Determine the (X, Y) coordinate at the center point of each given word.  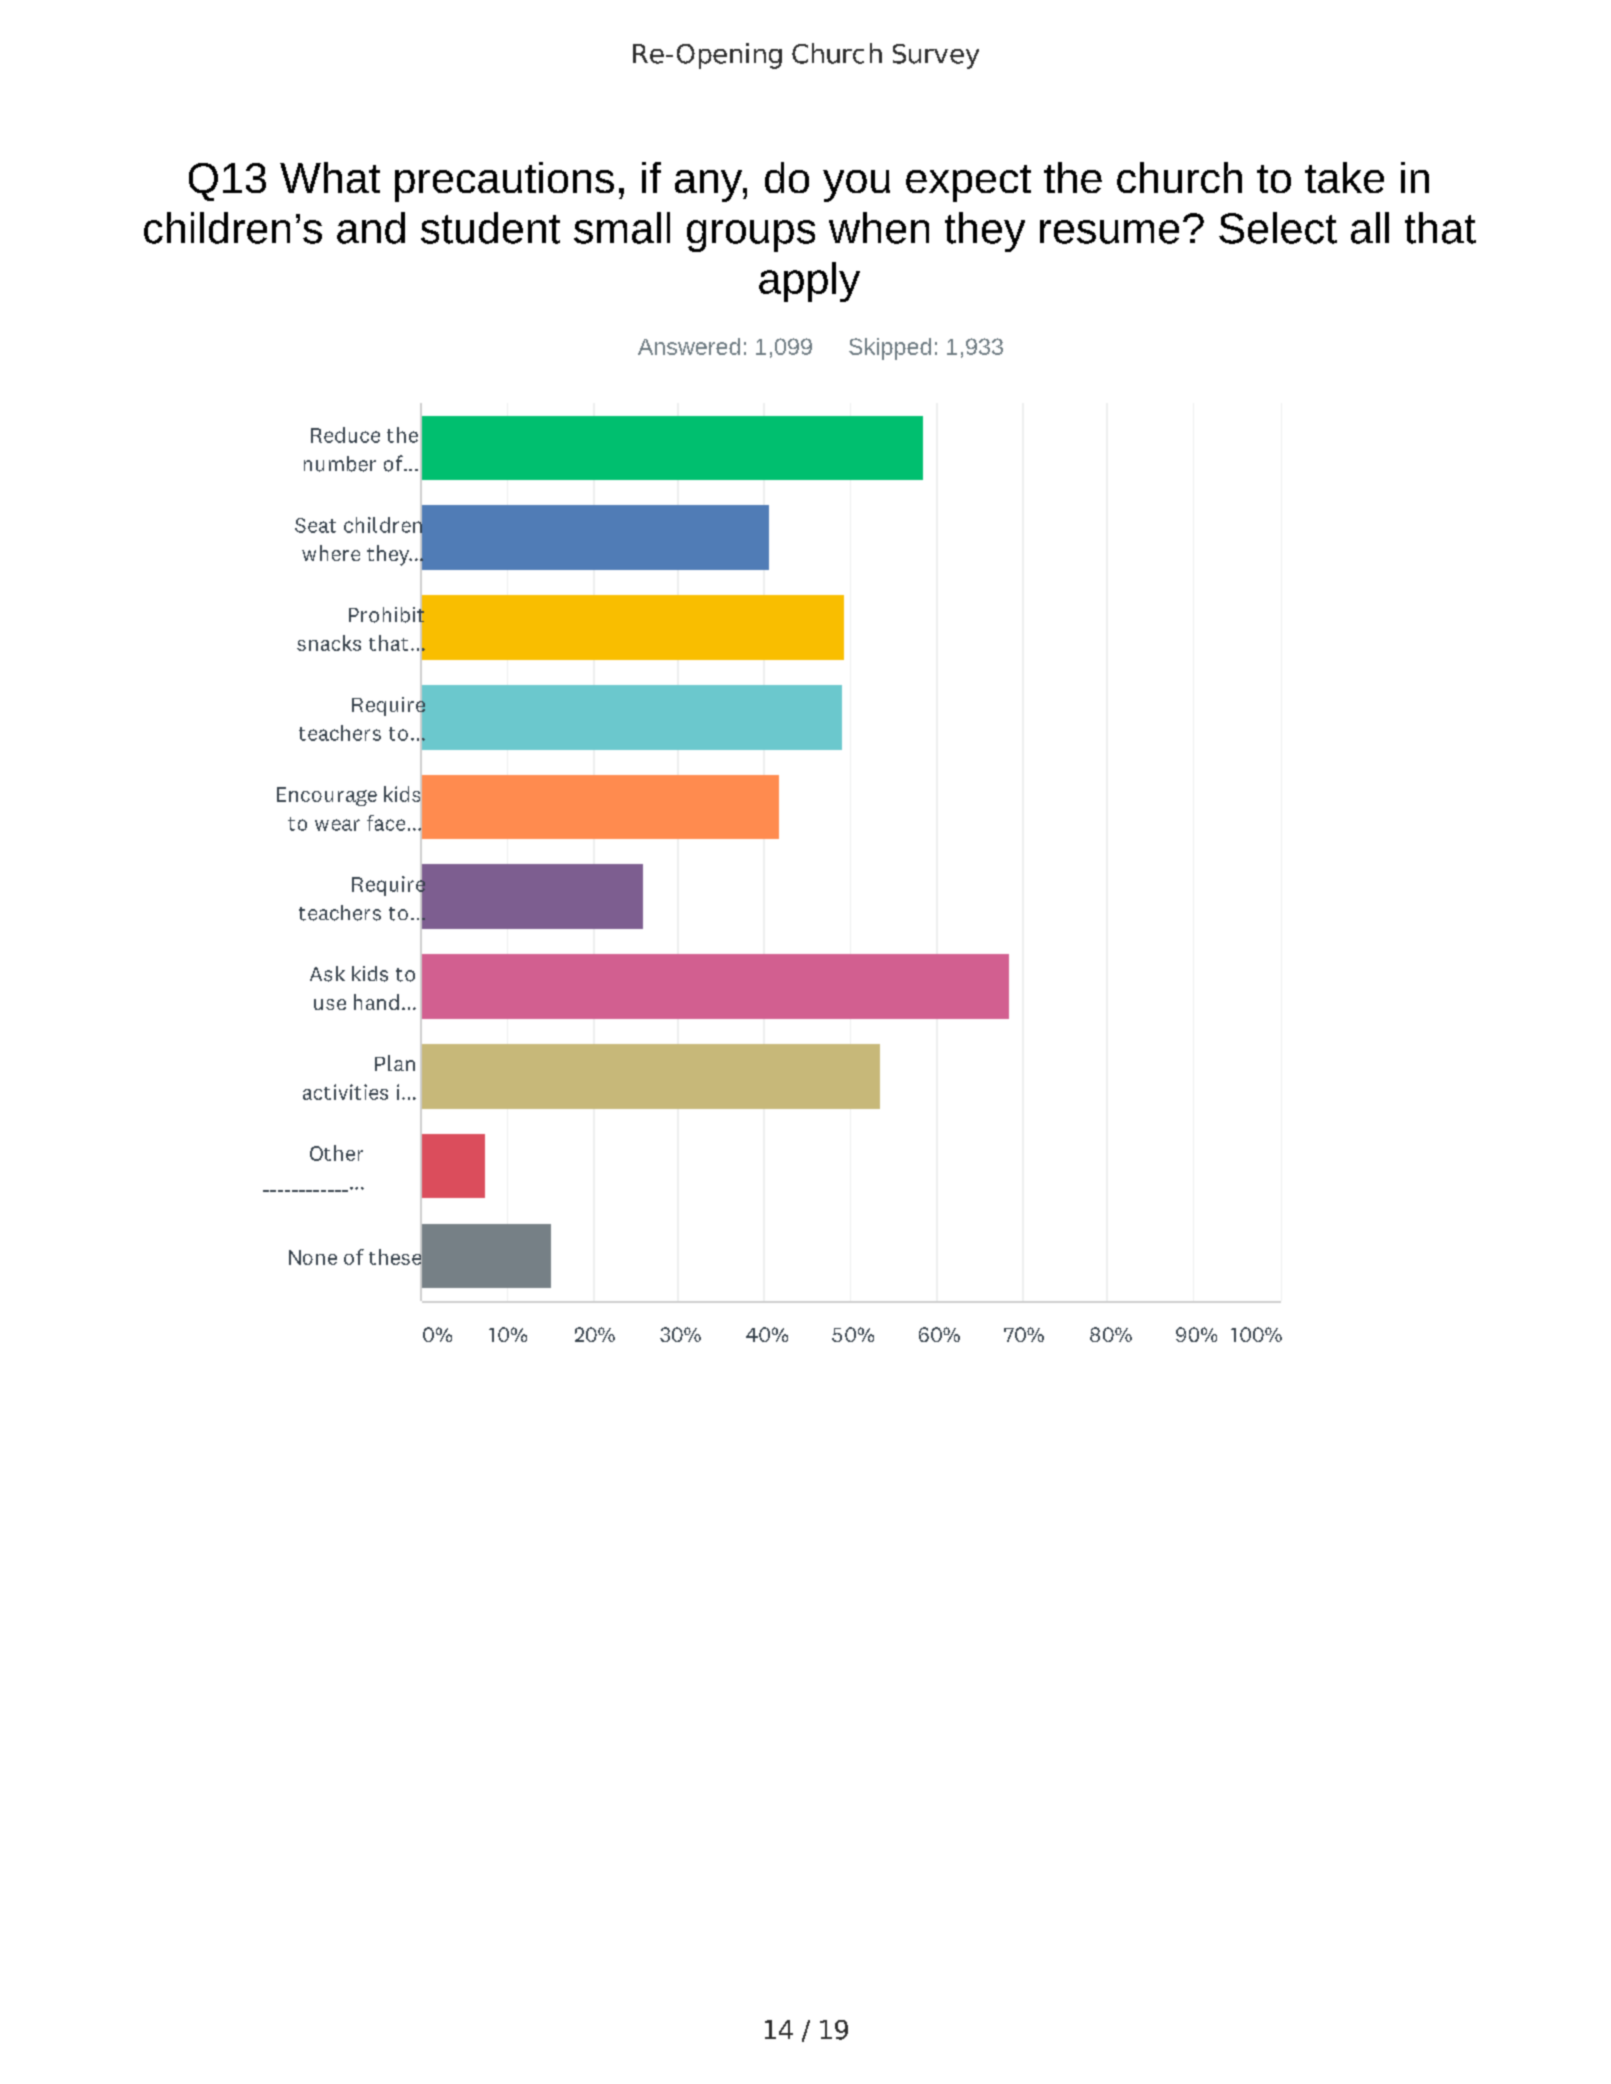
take (1344, 177)
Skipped (890, 349)
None (313, 1257)
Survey (936, 56)
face (386, 823)
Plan (395, 1063)
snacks (329, 643)
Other (336, 1153)
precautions (504, 182)
